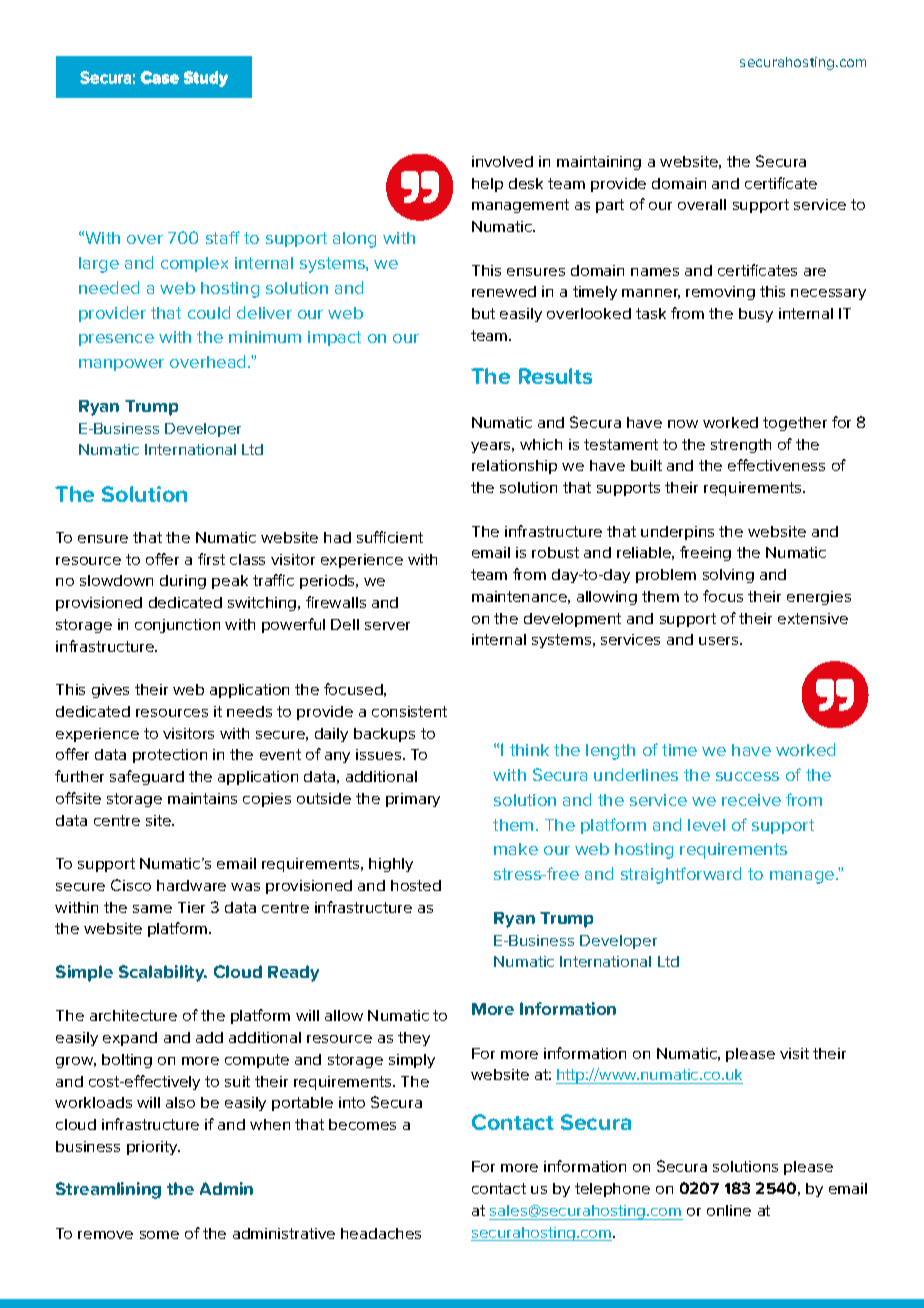 The image size is (924, 1308). Describe the element at coordinates (223, 237) in the screenshot. I see `staff` at that location.
